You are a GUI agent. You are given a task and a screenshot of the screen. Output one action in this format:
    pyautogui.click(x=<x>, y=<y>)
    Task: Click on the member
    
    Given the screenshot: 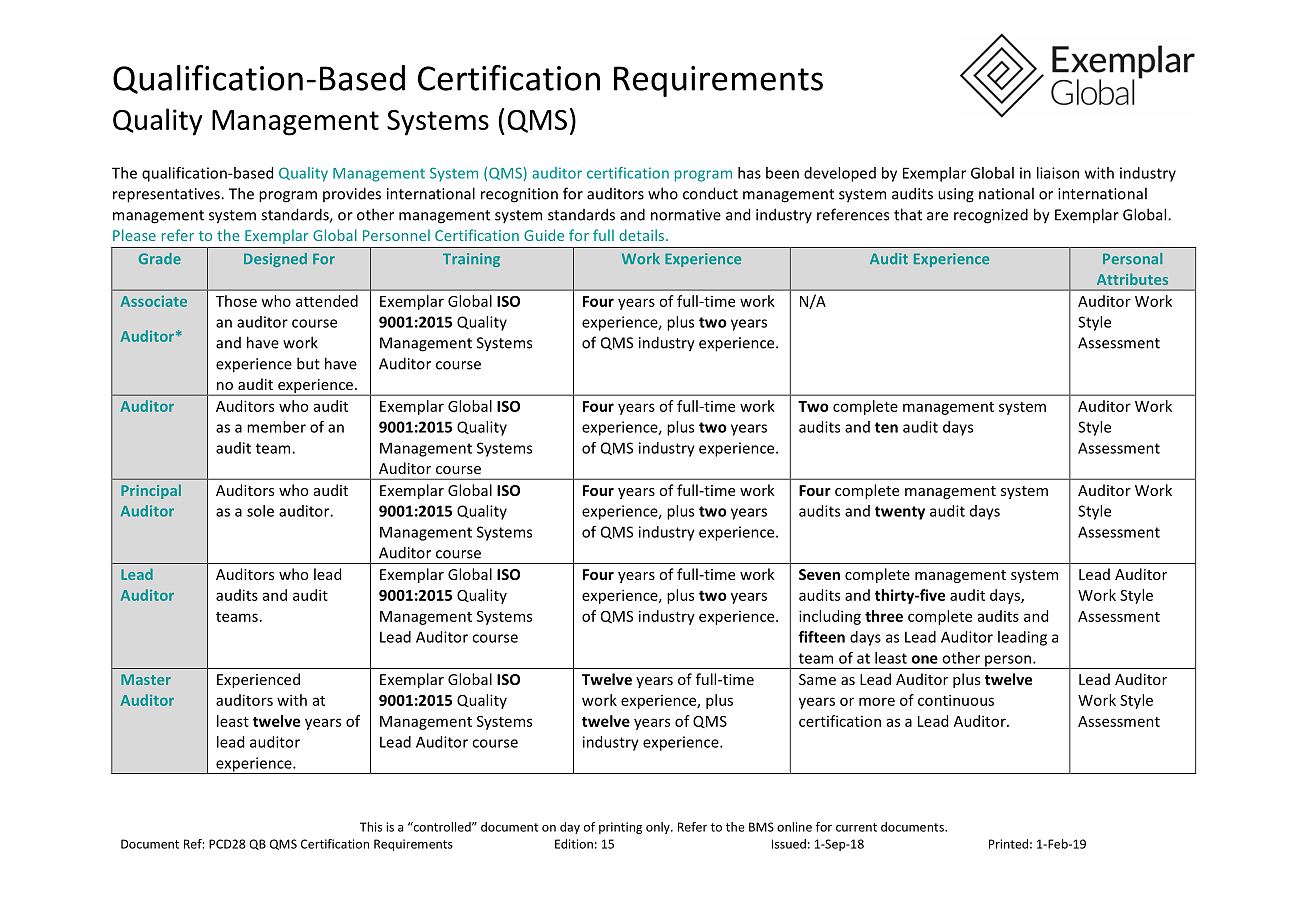 What is the action you would take?
    pyautogui.click(x=276, y=427)
